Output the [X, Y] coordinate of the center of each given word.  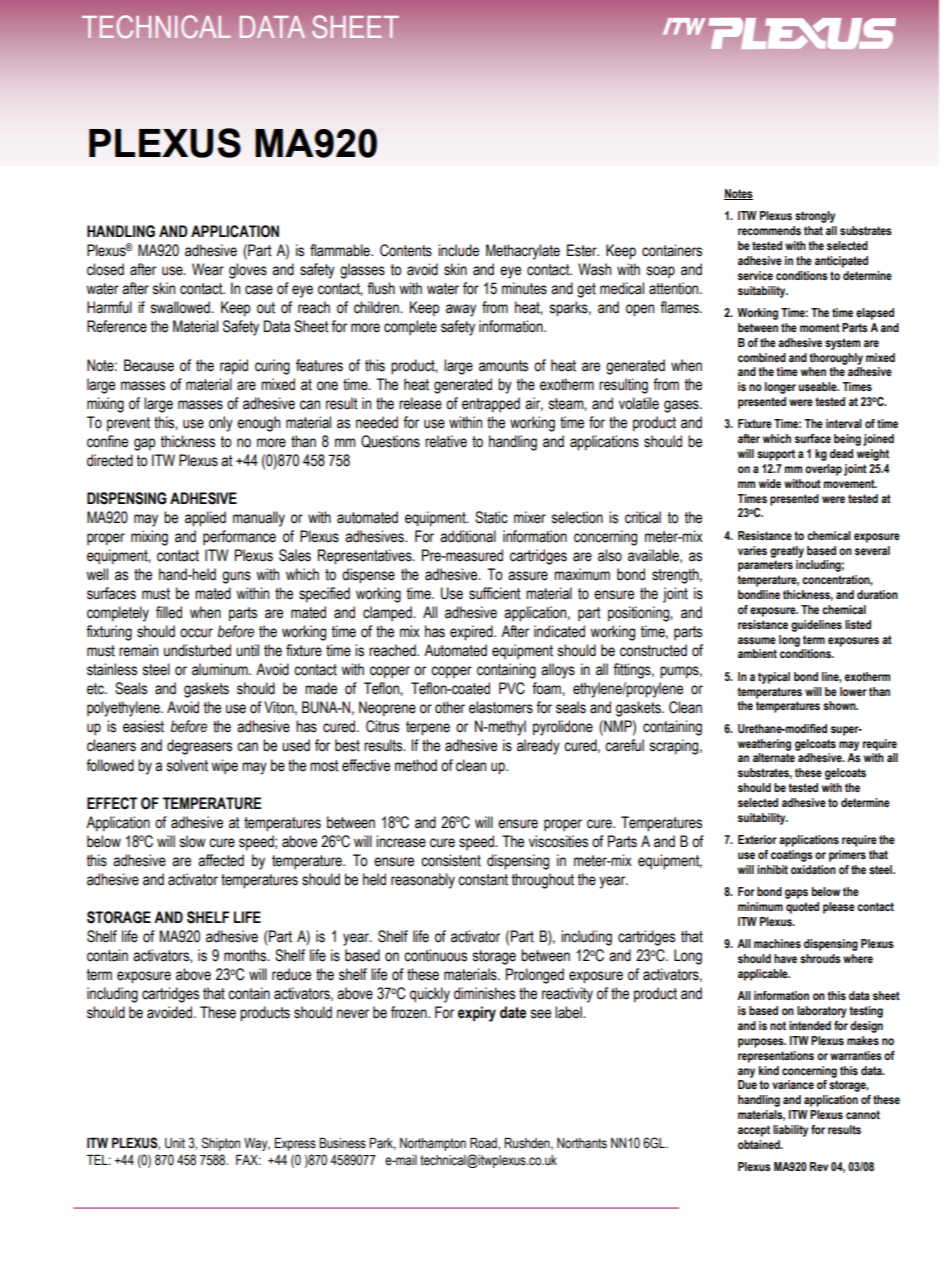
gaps [796, 894]
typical [774, 678]
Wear [208, 269]
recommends [769, 230]
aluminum [221, 669]
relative [446, 441]
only [221, 424]
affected [221, 860]
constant [483, 880]
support [776, 455]
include [458, 250]
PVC [512, 688]
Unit [175, 1143]
